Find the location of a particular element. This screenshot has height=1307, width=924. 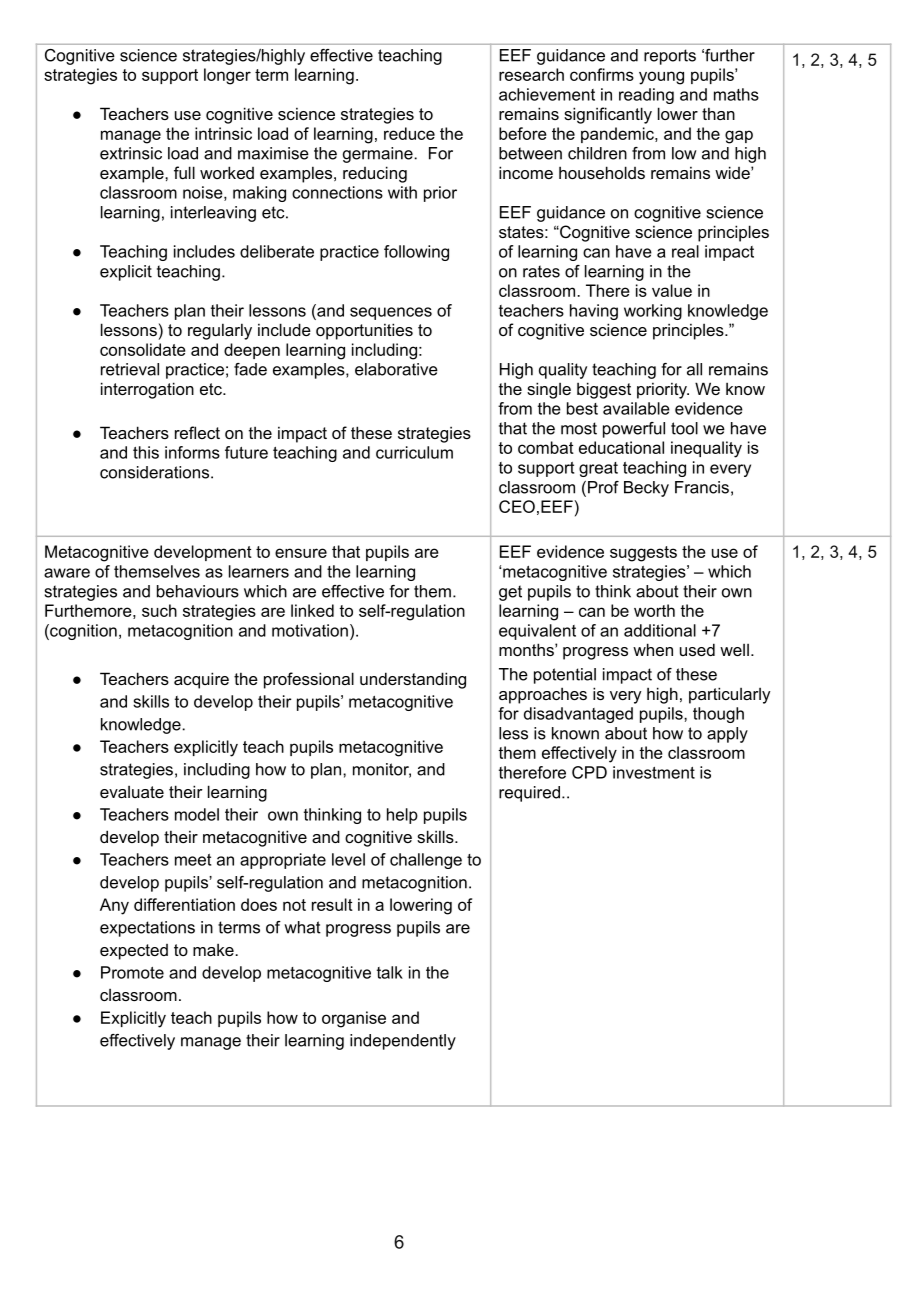

reduce is located at coordinates (409, 133).
